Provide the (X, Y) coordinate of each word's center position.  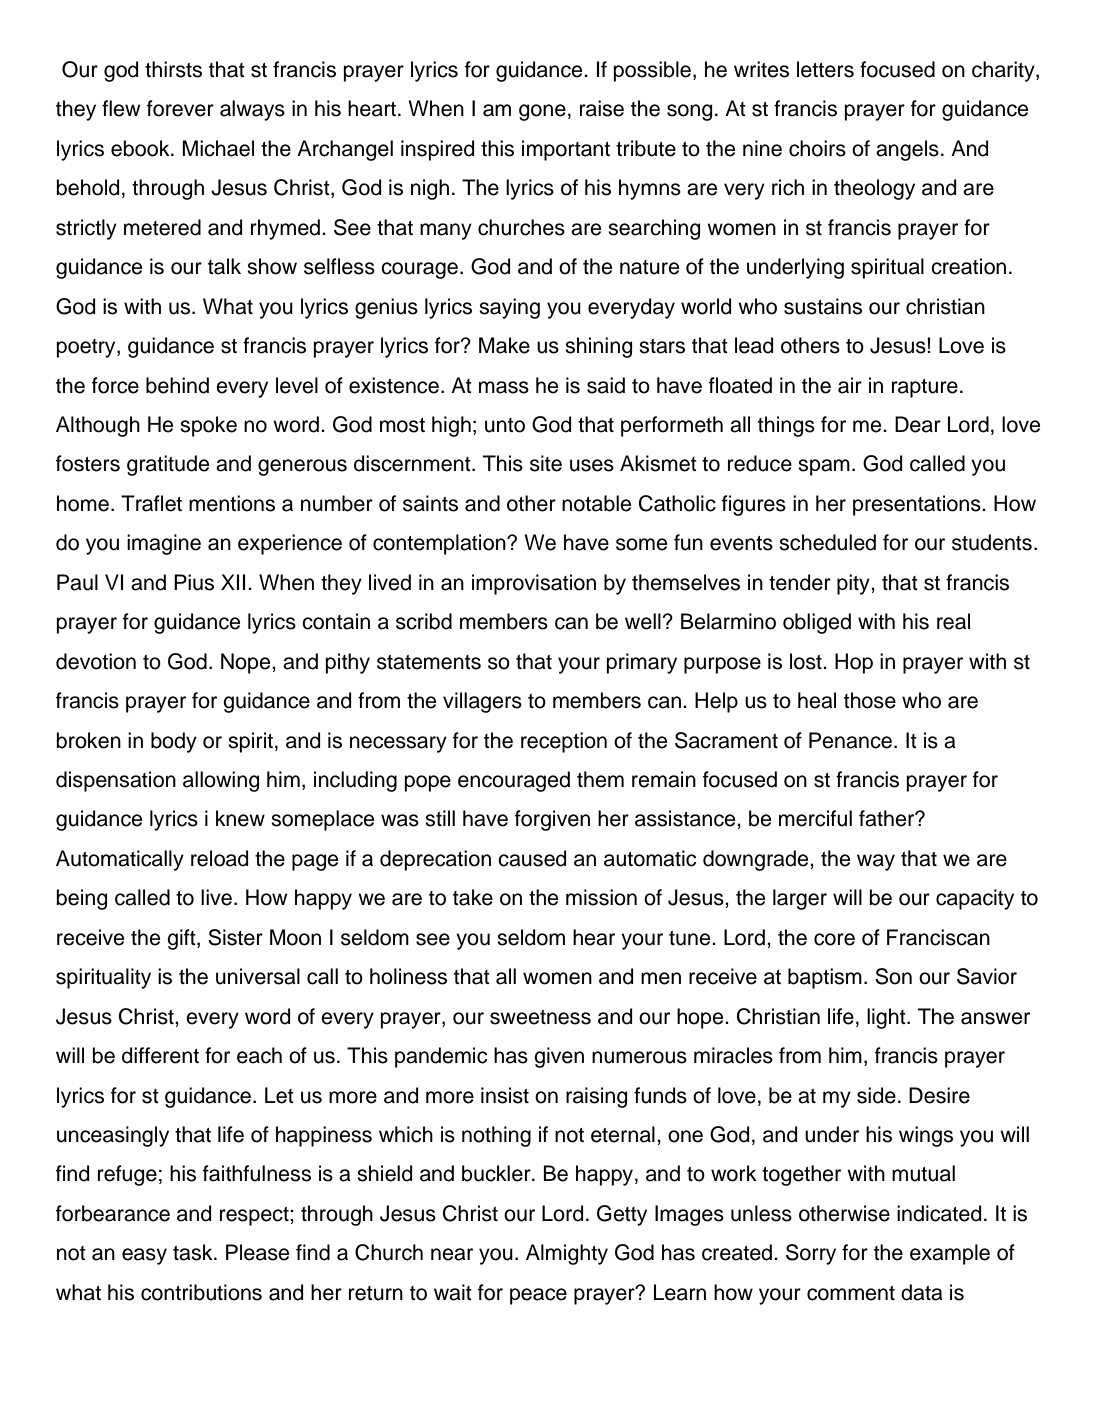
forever (180, 108)
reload (219, 858)
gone (542, 112)
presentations (918, 505)
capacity (975, 899)
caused (532, 858)
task (194, 1252)
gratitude (168, 465)
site (546, 463)
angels (907, 150)
